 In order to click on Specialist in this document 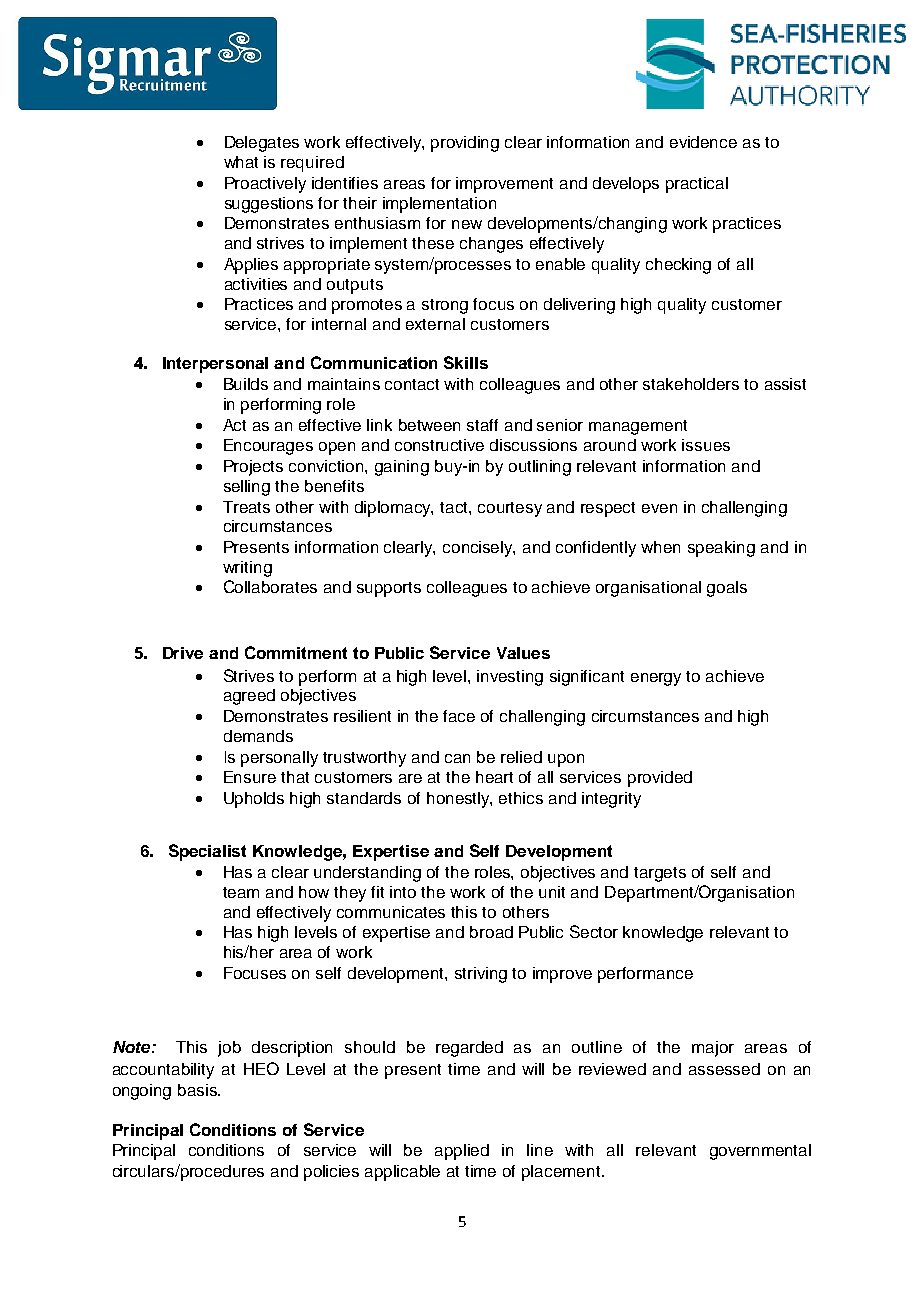, I will do `click(207, 852)`.
